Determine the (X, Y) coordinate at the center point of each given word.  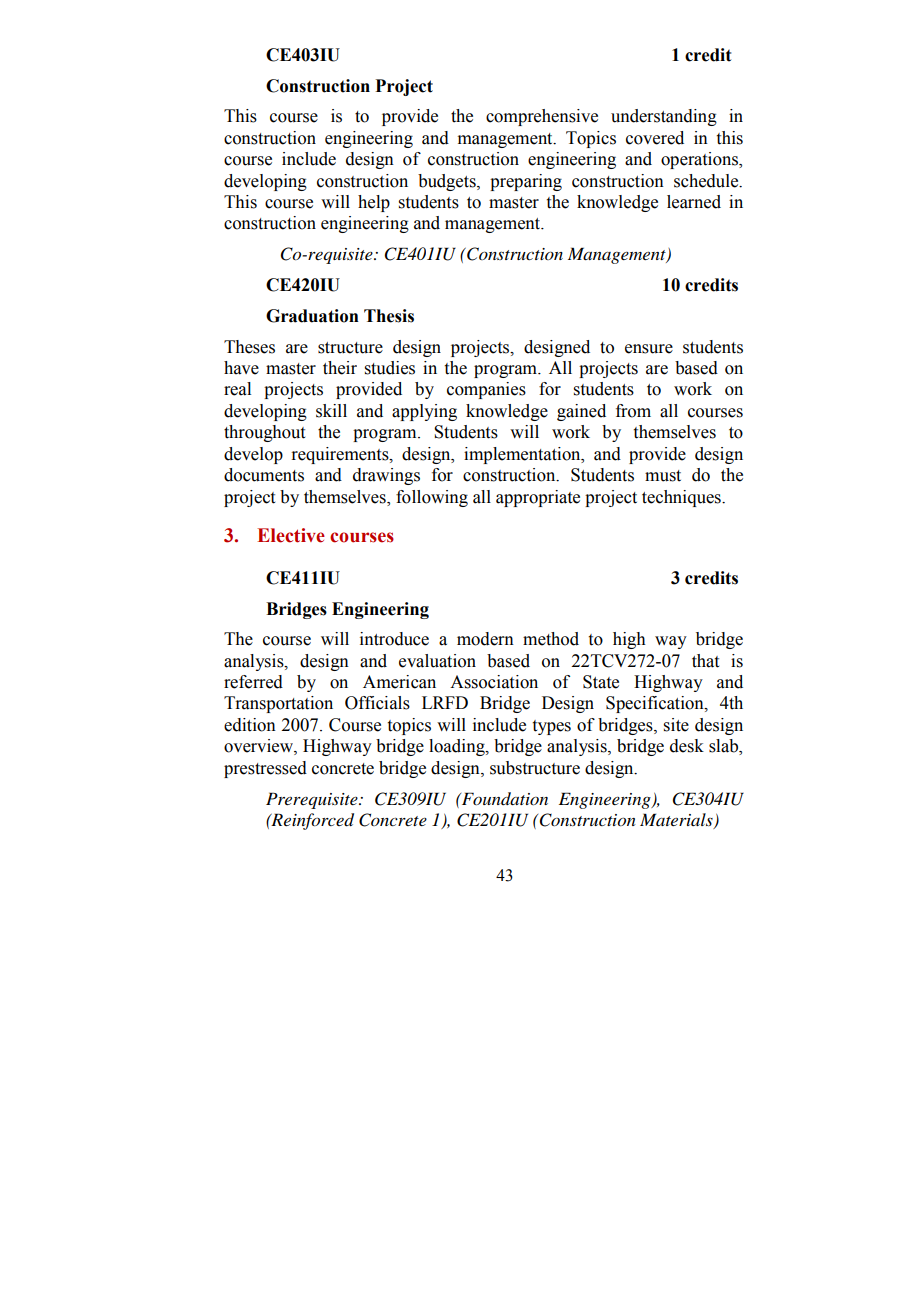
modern (485, 639)
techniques (682, 498)
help (374, 203)
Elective (291, 535)
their (340, 368)
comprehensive (542, 117)
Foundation (504, 799)
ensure (649, 349)
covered (655, 138)
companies (486, 390)
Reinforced (311, 821)
